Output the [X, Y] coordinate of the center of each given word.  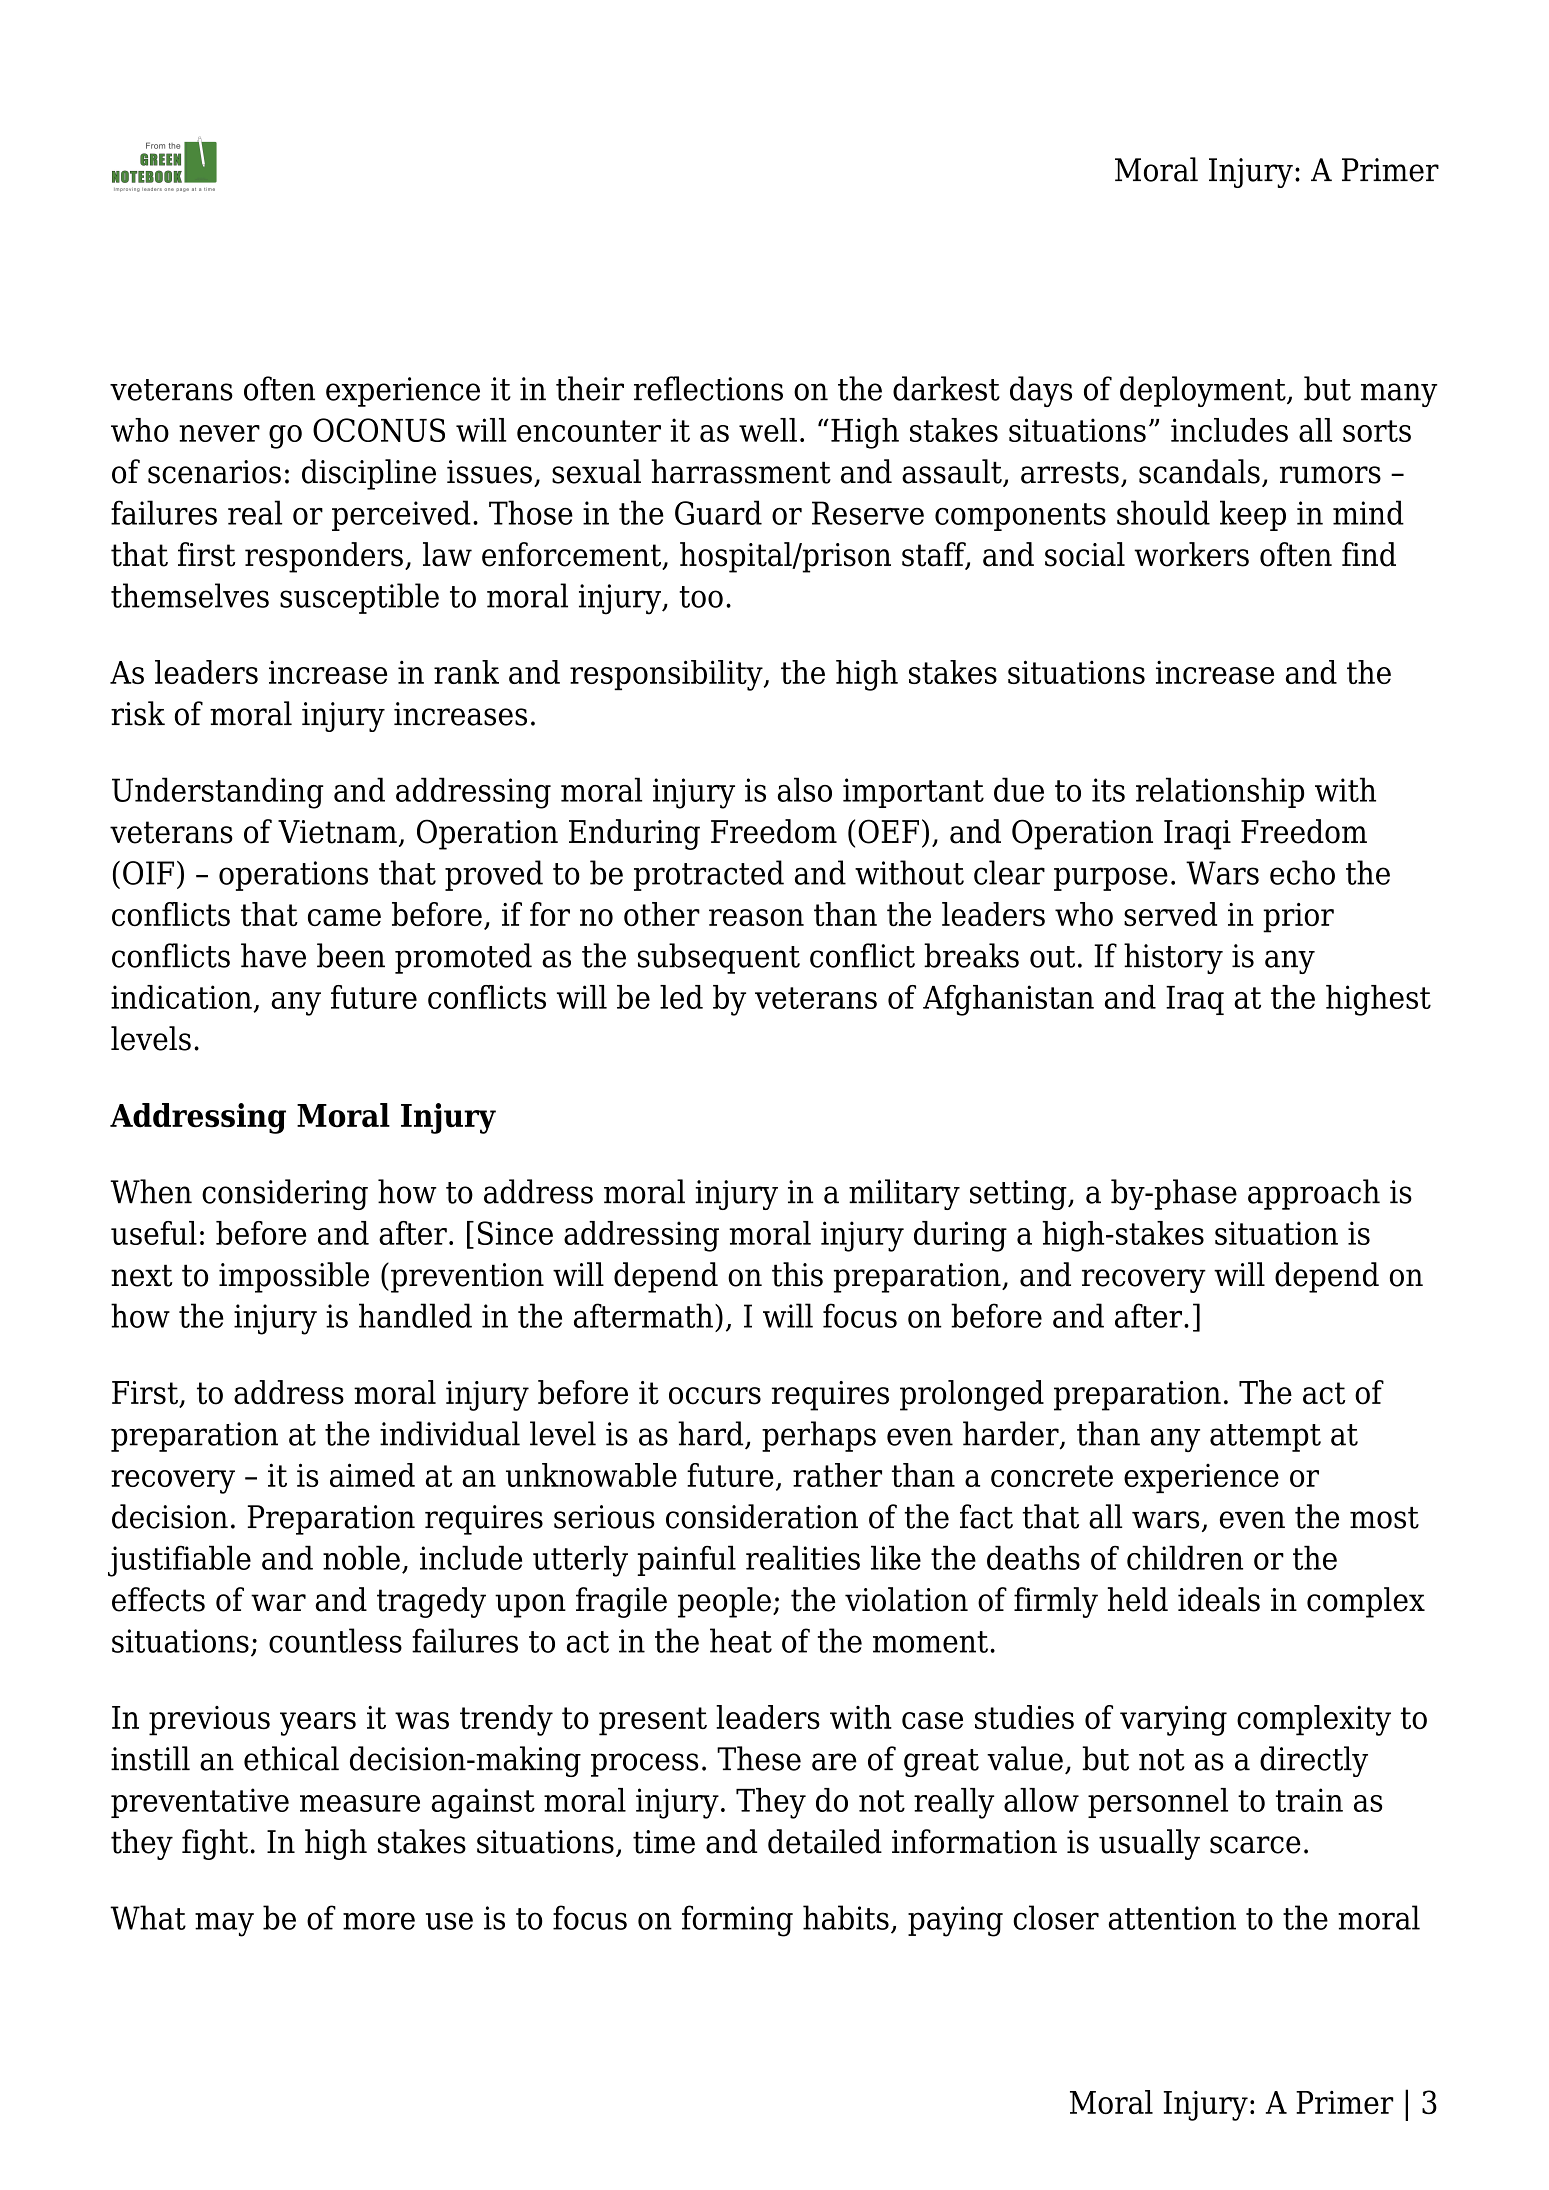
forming [737, 1921]
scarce [1255, 1845]
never [219, 433]
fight [215, 1844]
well [768, 430]
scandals [1199, 471]
